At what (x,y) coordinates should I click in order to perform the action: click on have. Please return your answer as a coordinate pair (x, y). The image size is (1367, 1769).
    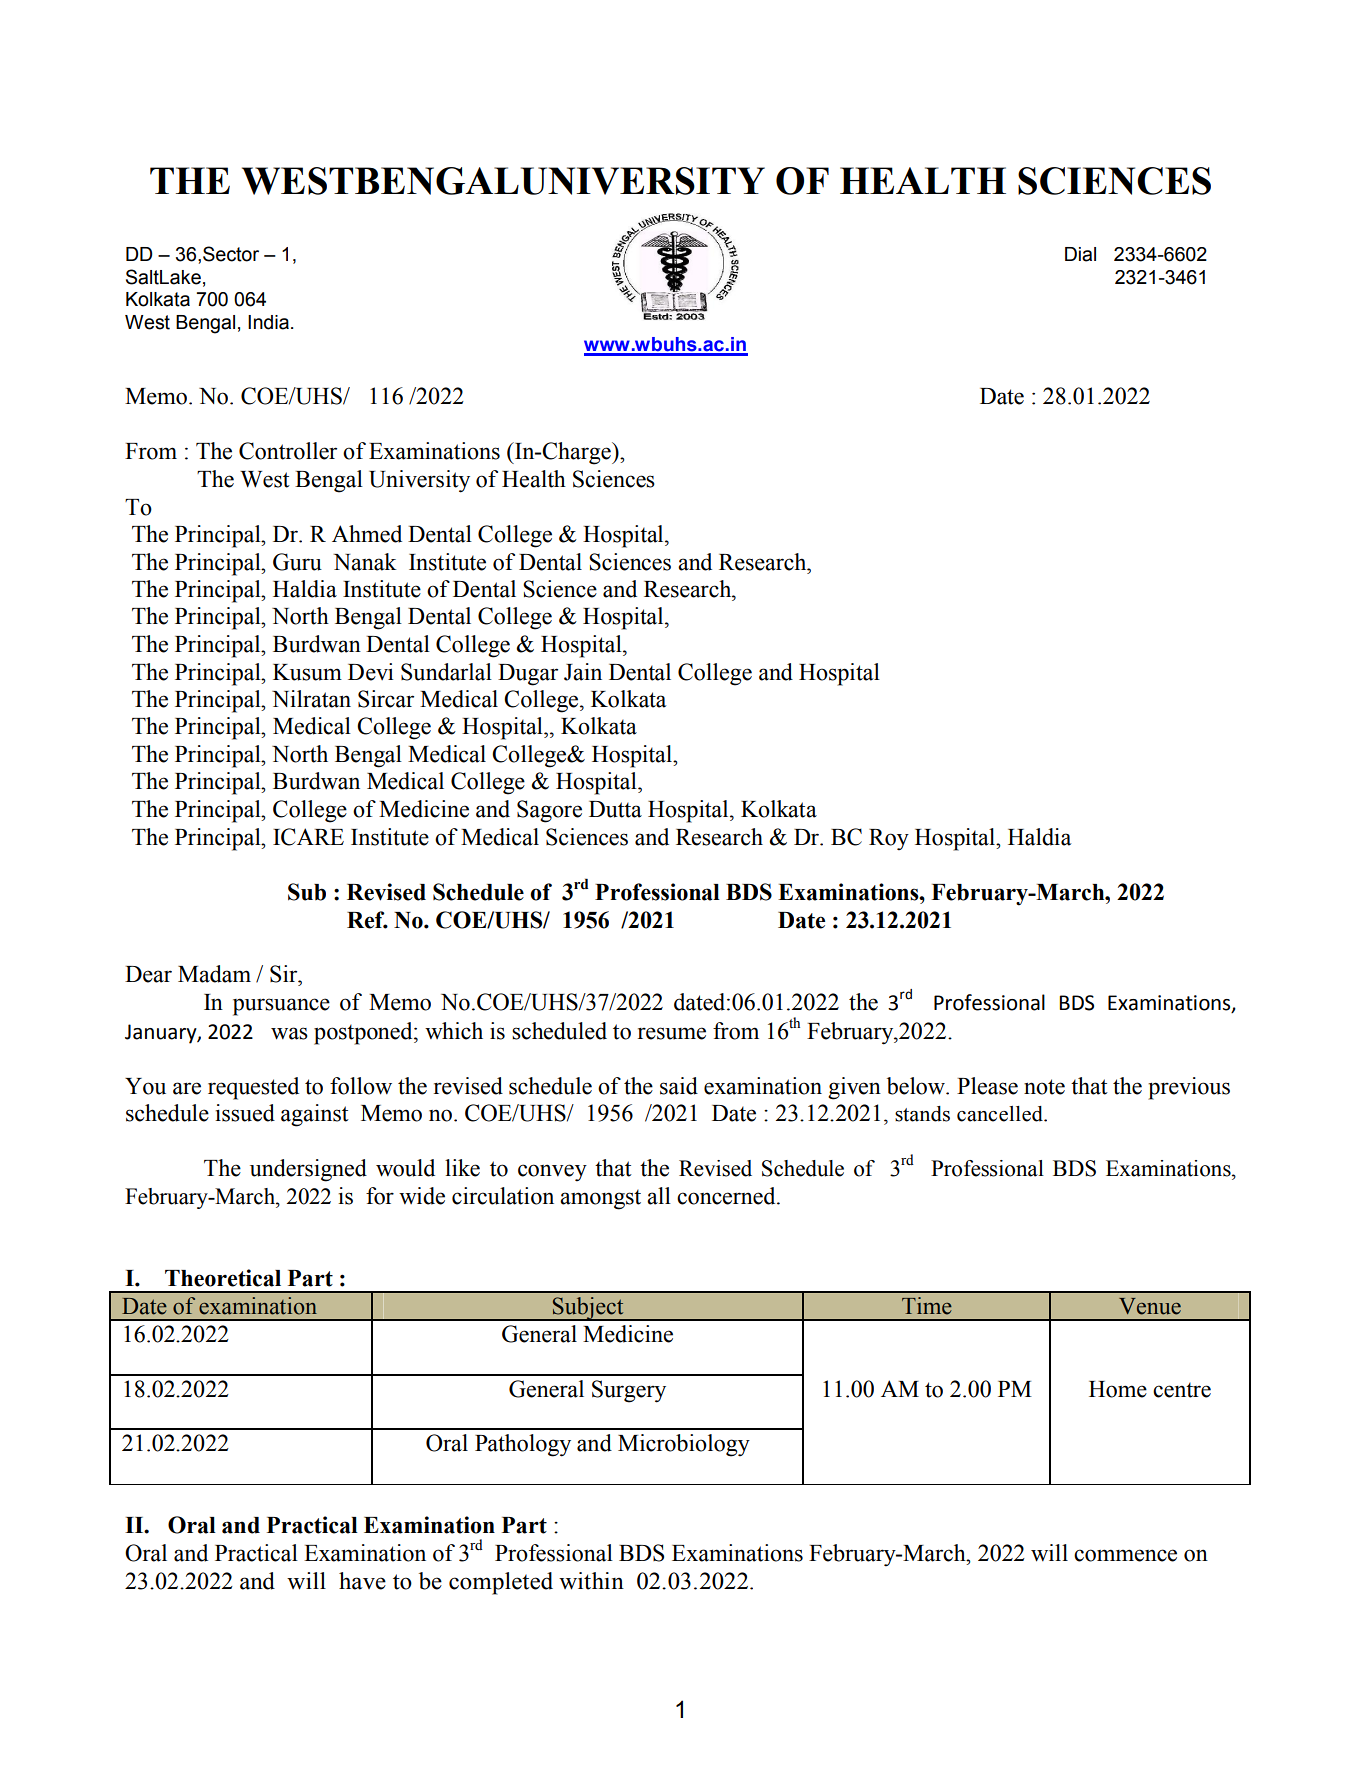
    Looking at the image, I should click on (362, 1581).
